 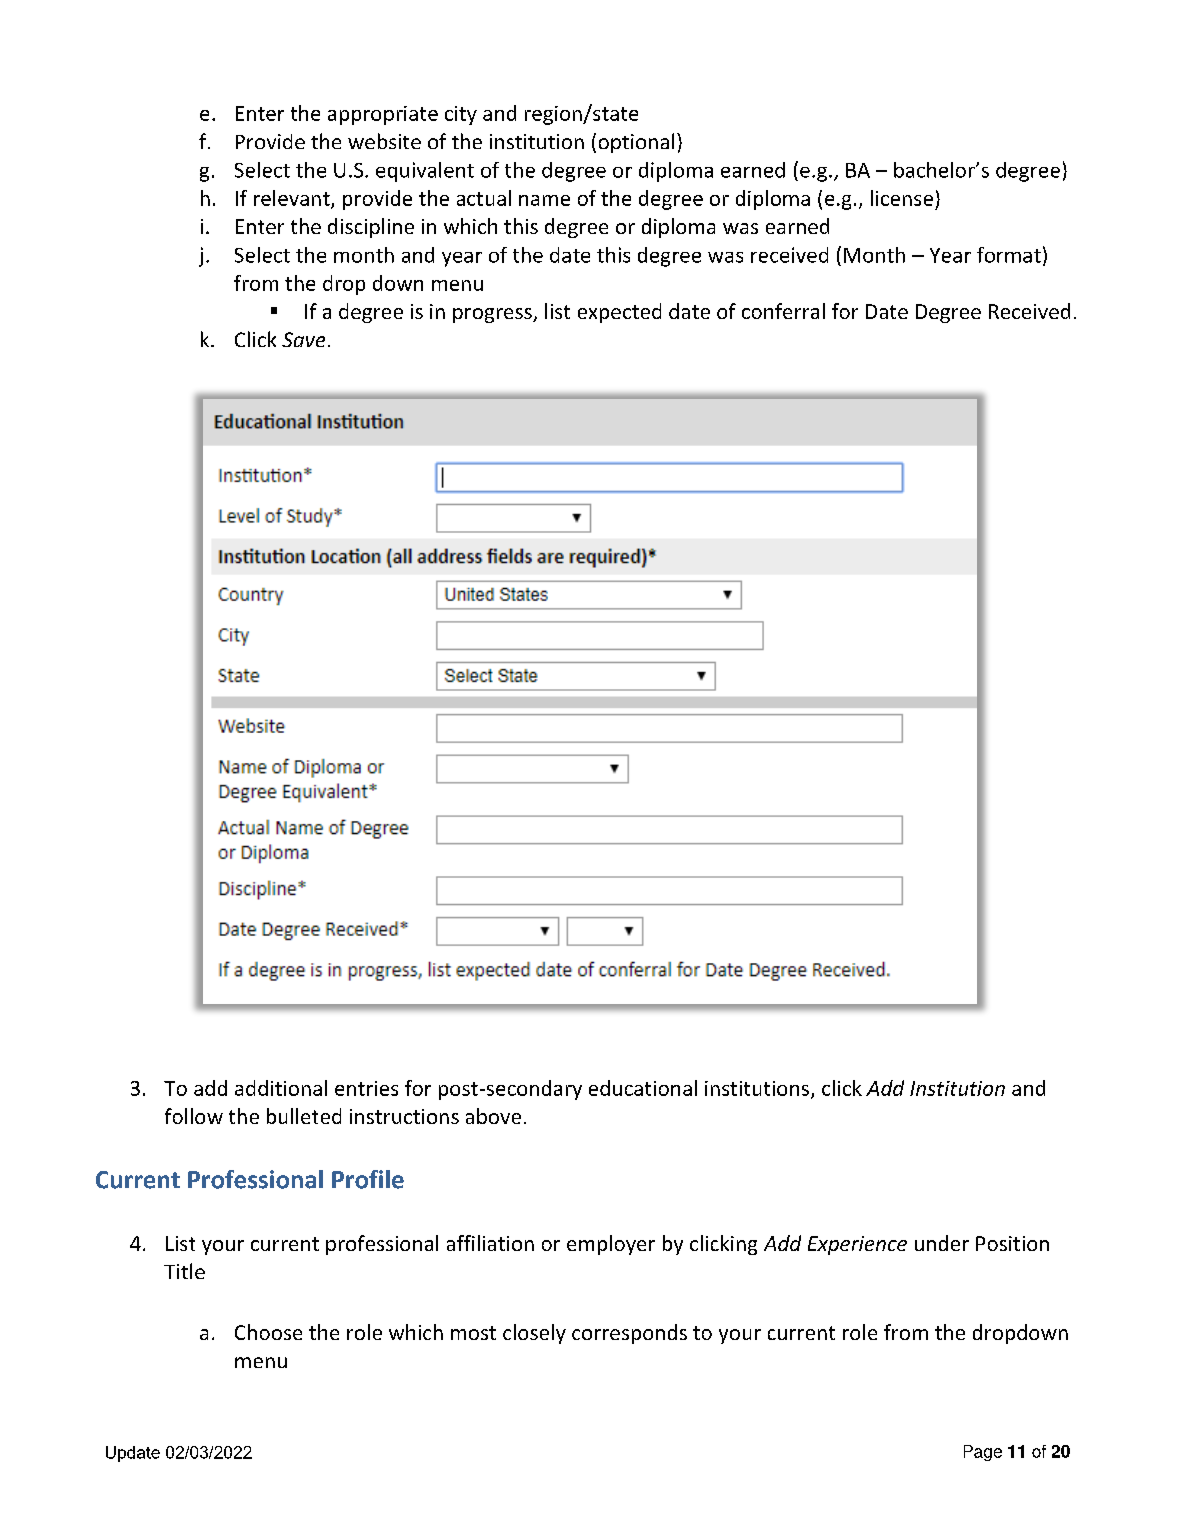 I want to click on license, so click(x=902, y=198).
